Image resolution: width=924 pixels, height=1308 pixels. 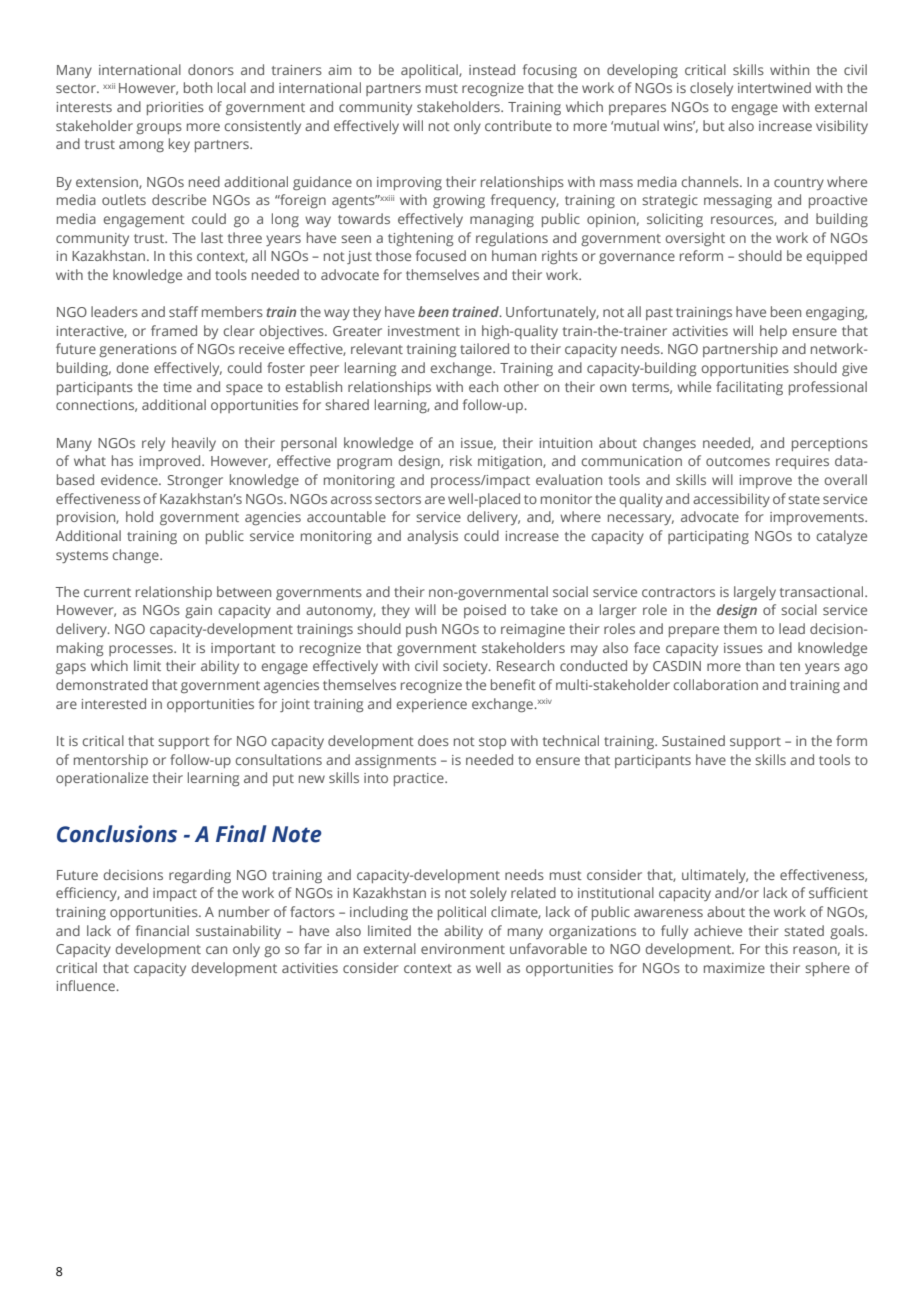 What do you see at coordinates (162, 930) in the page?
I see `financial` at bounding box center [162, 930].
